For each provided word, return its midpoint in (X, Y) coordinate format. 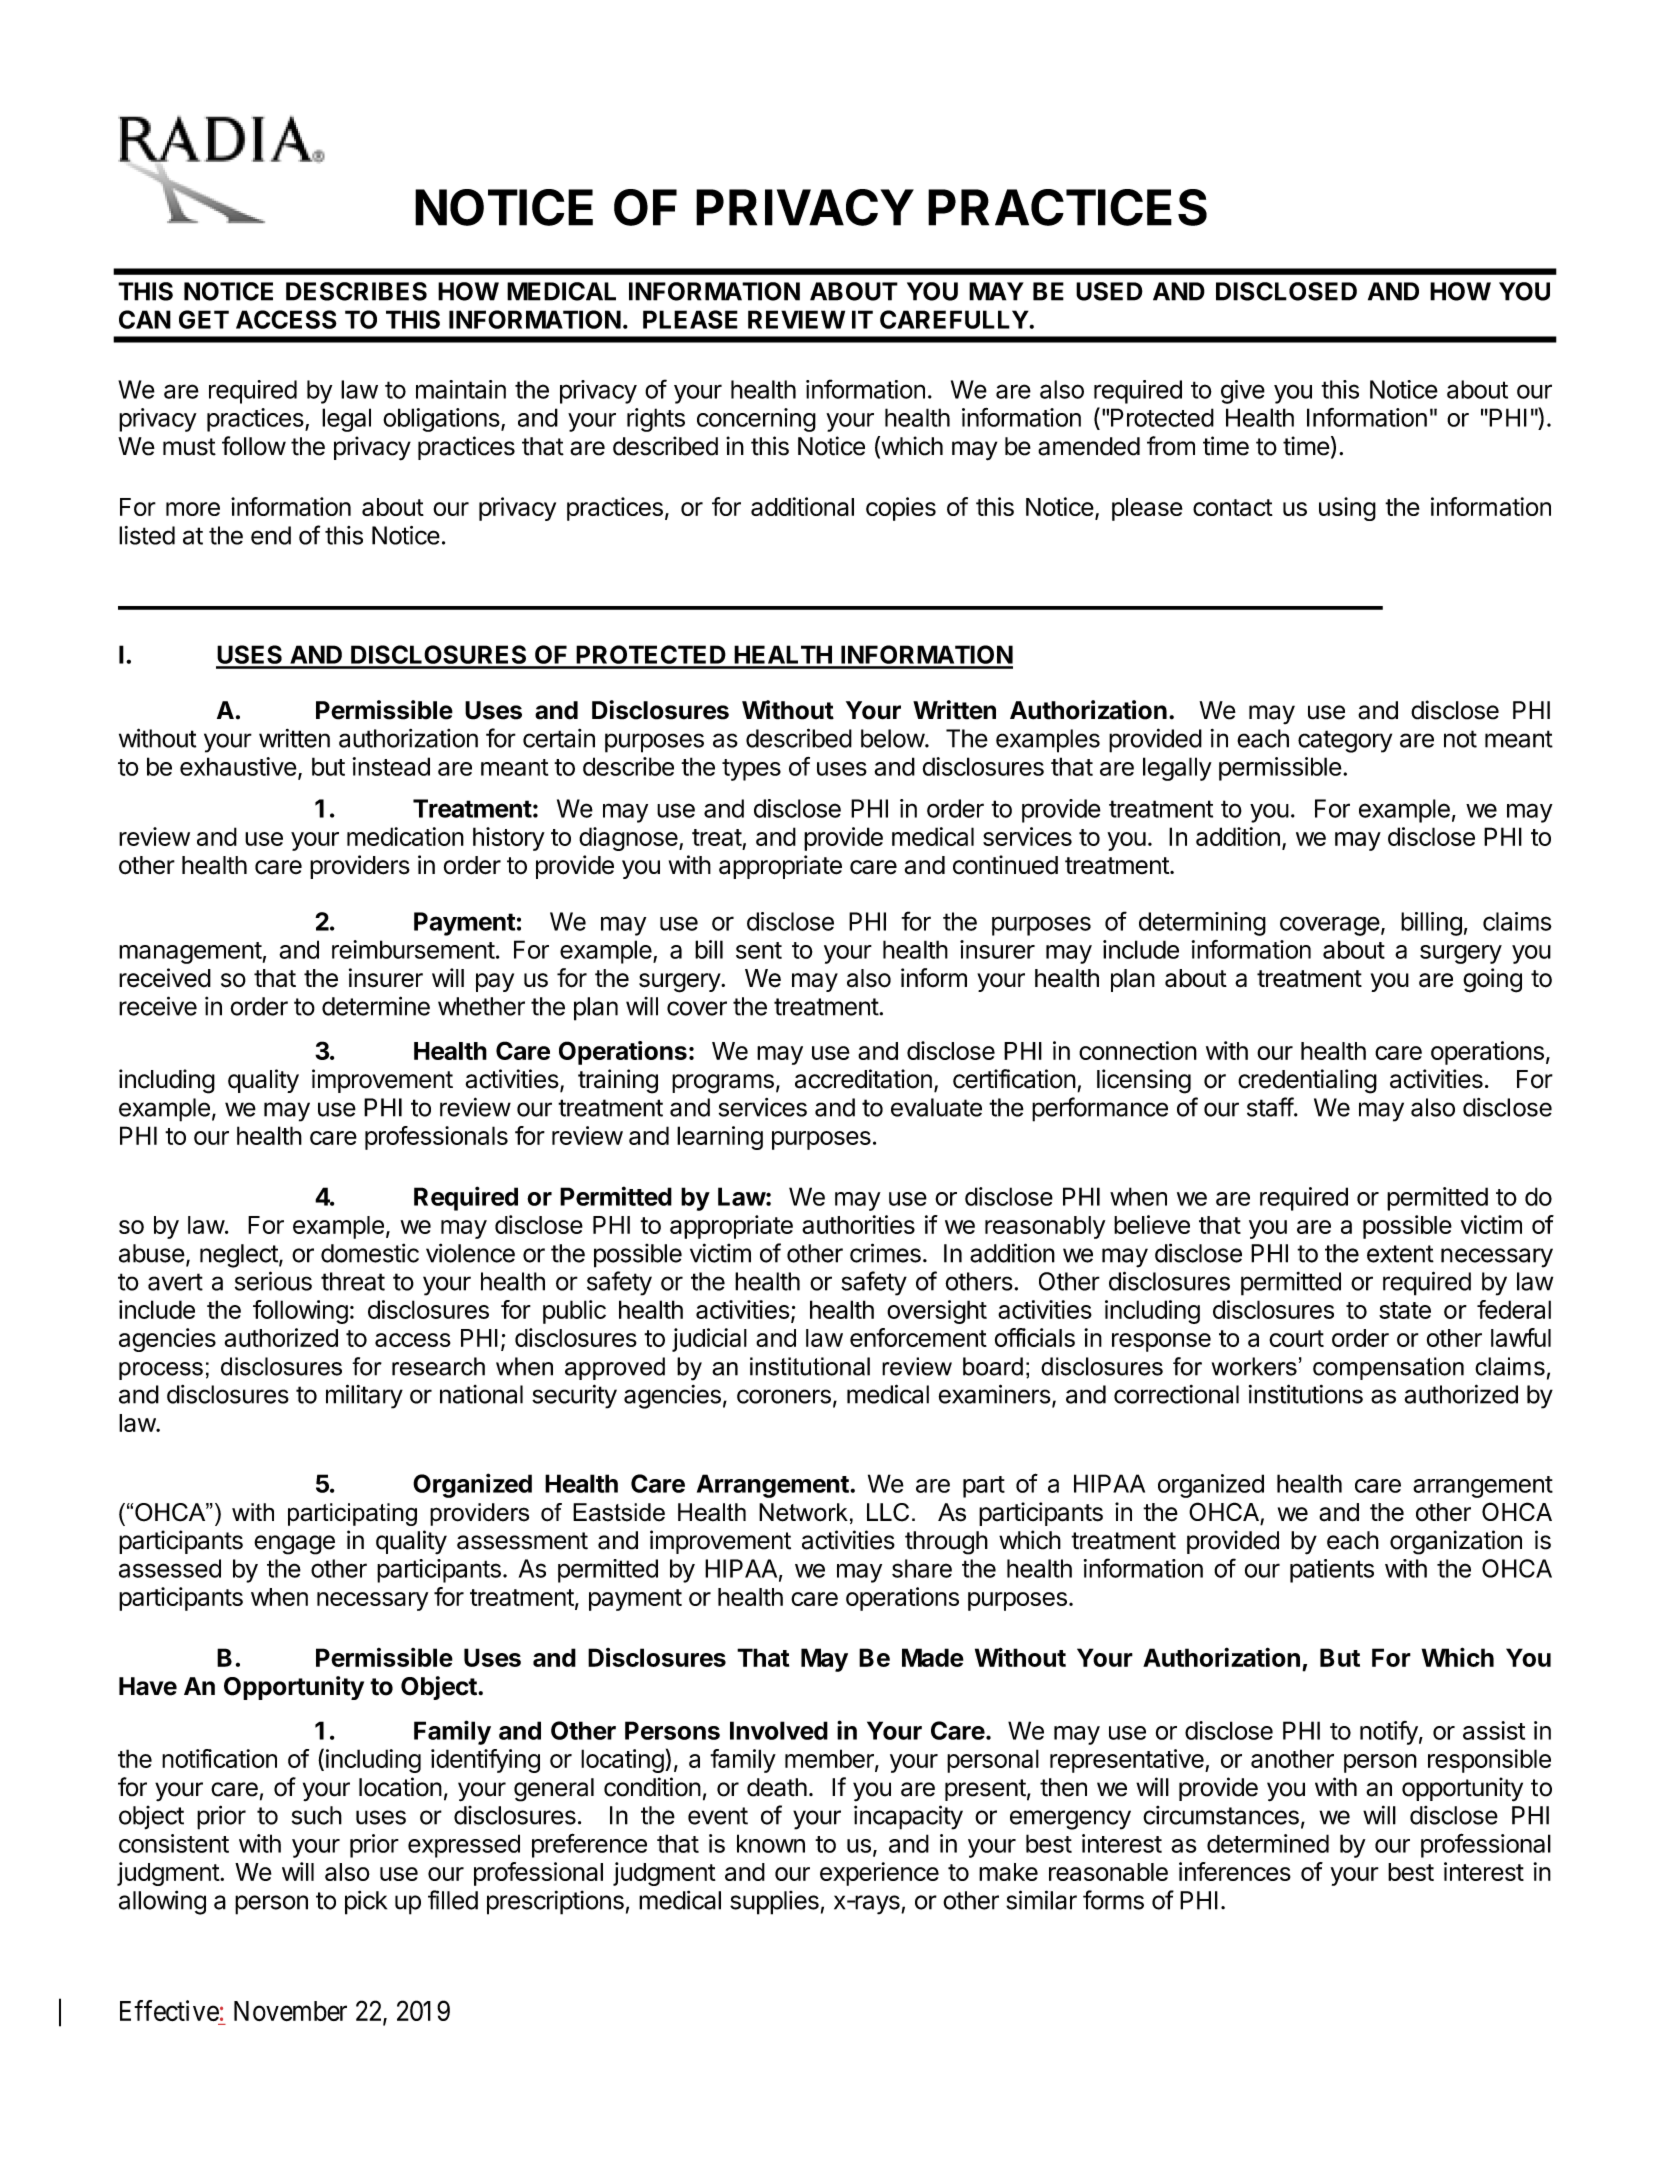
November (290, 2011)
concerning (756, 420)
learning (720, 1138)
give (1243, 392)
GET (204, 319)
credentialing (1307, 1081)
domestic (370, 1253)
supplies (774, 1903)
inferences (1235, 1871)
